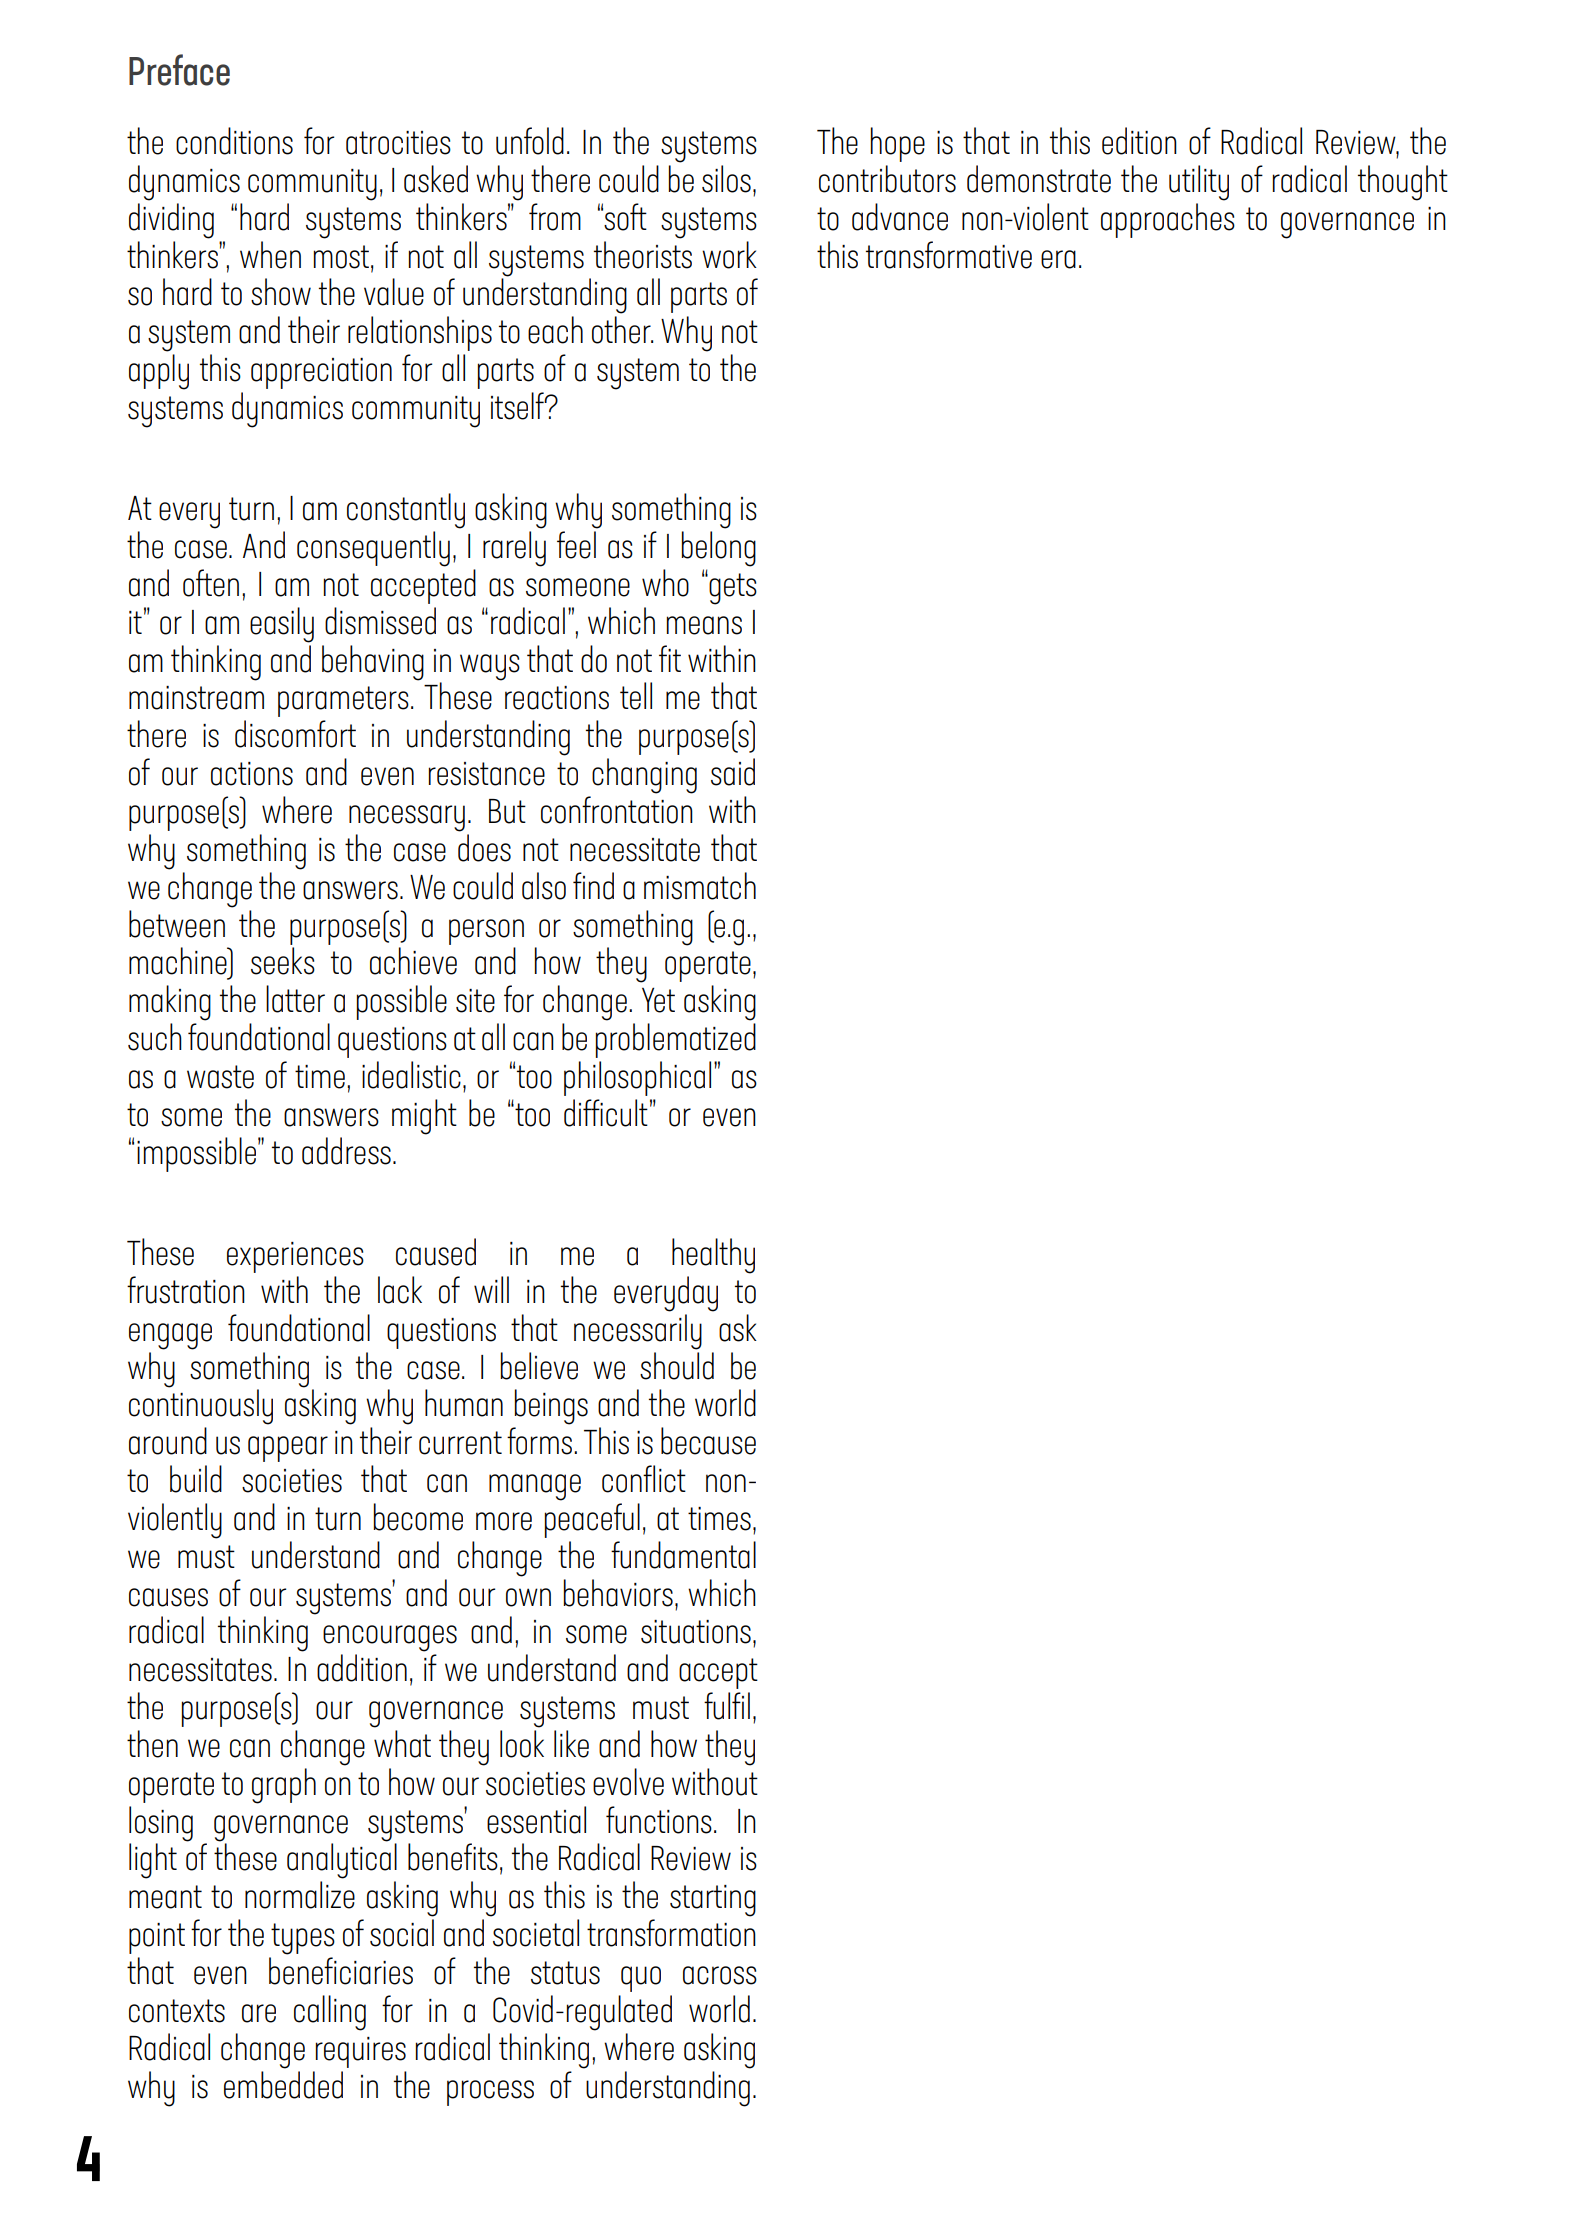  I want to click on calling, so click(330, 2013).
